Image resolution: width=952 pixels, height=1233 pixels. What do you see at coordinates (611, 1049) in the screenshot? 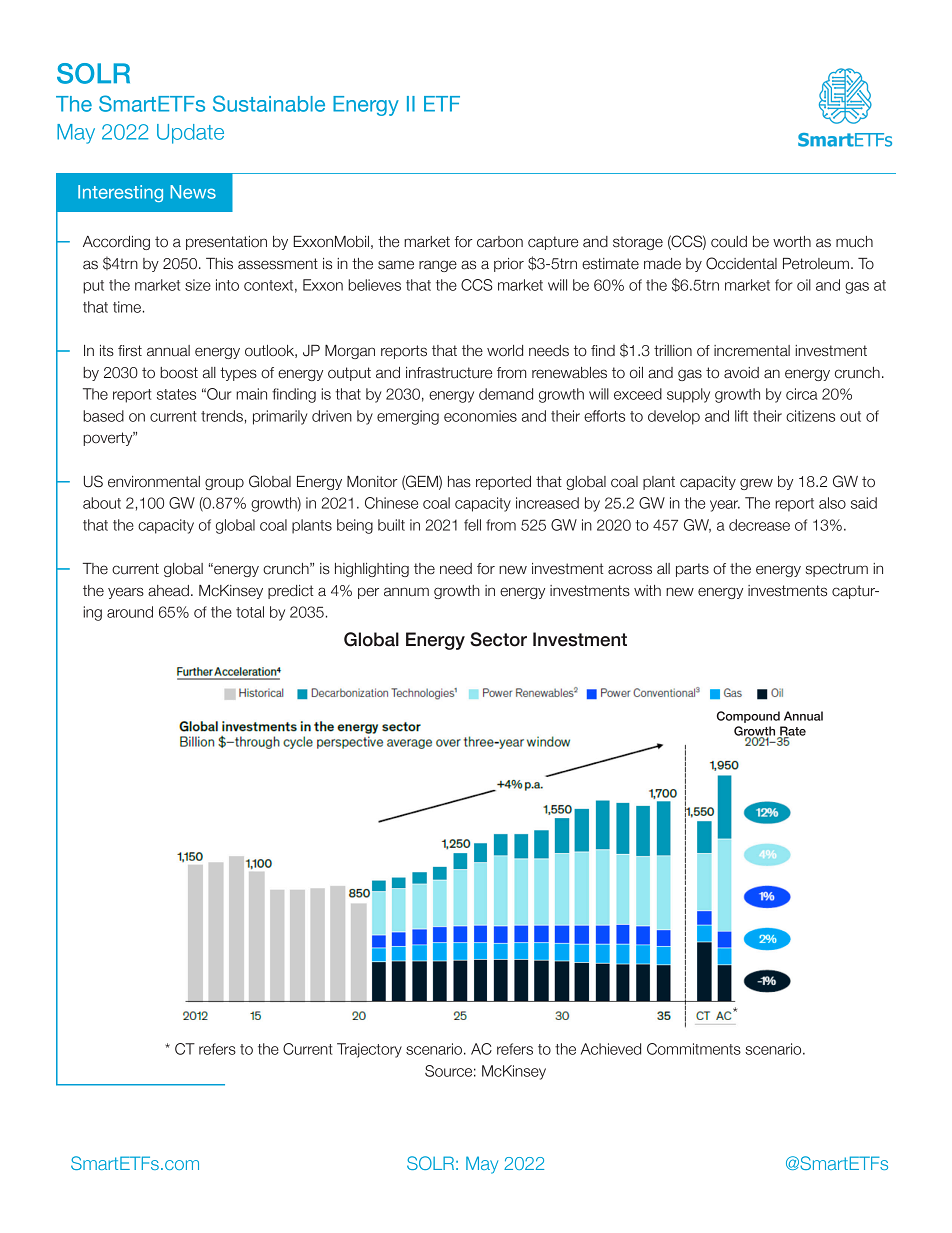
I see `Achieved` at bounding box center [611, 1049].
